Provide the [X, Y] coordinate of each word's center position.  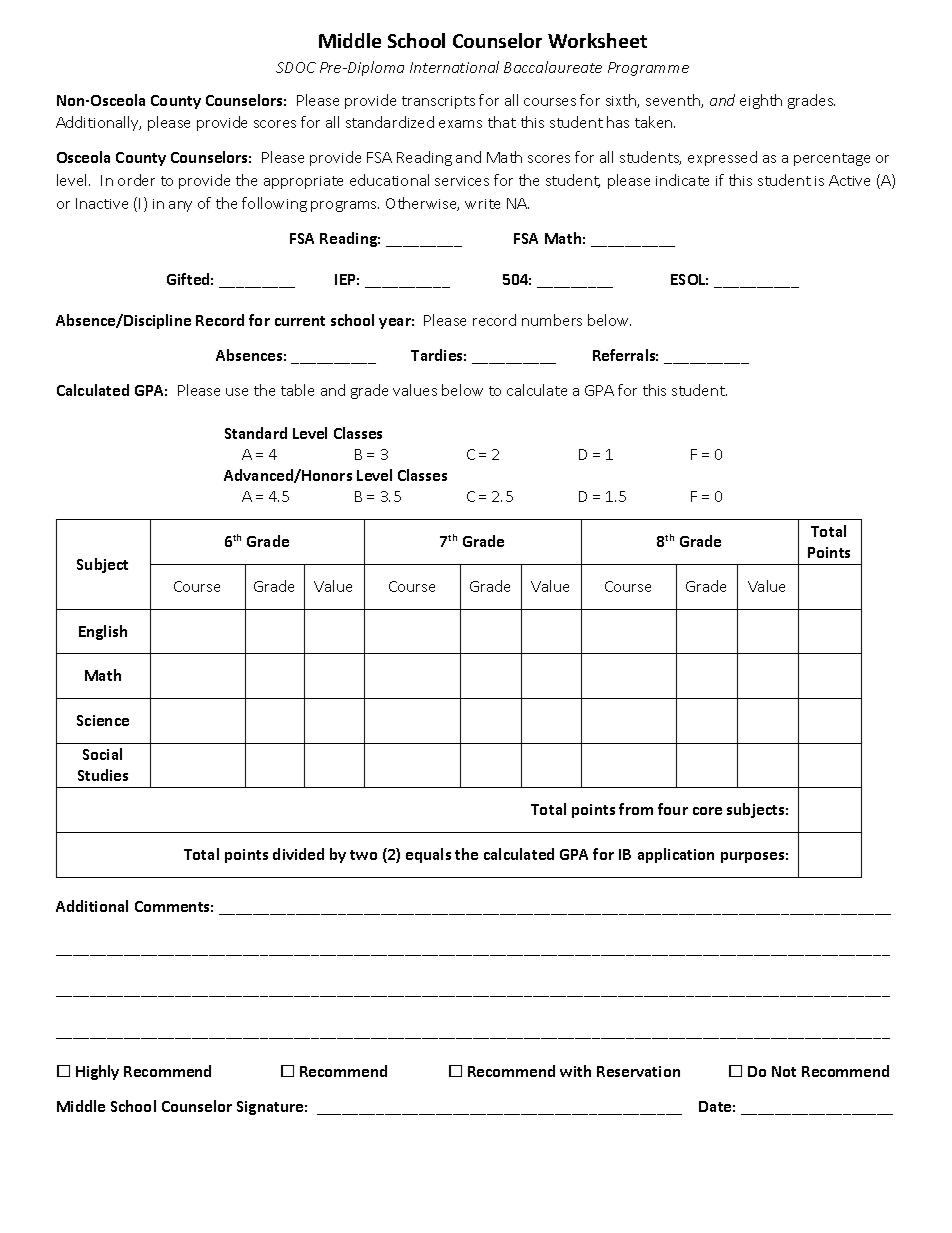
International [454, 67]
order [136, 180]
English [103, 632]
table [297, 390]
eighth [761, 101]
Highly [97, 1072]
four [673, 809]
